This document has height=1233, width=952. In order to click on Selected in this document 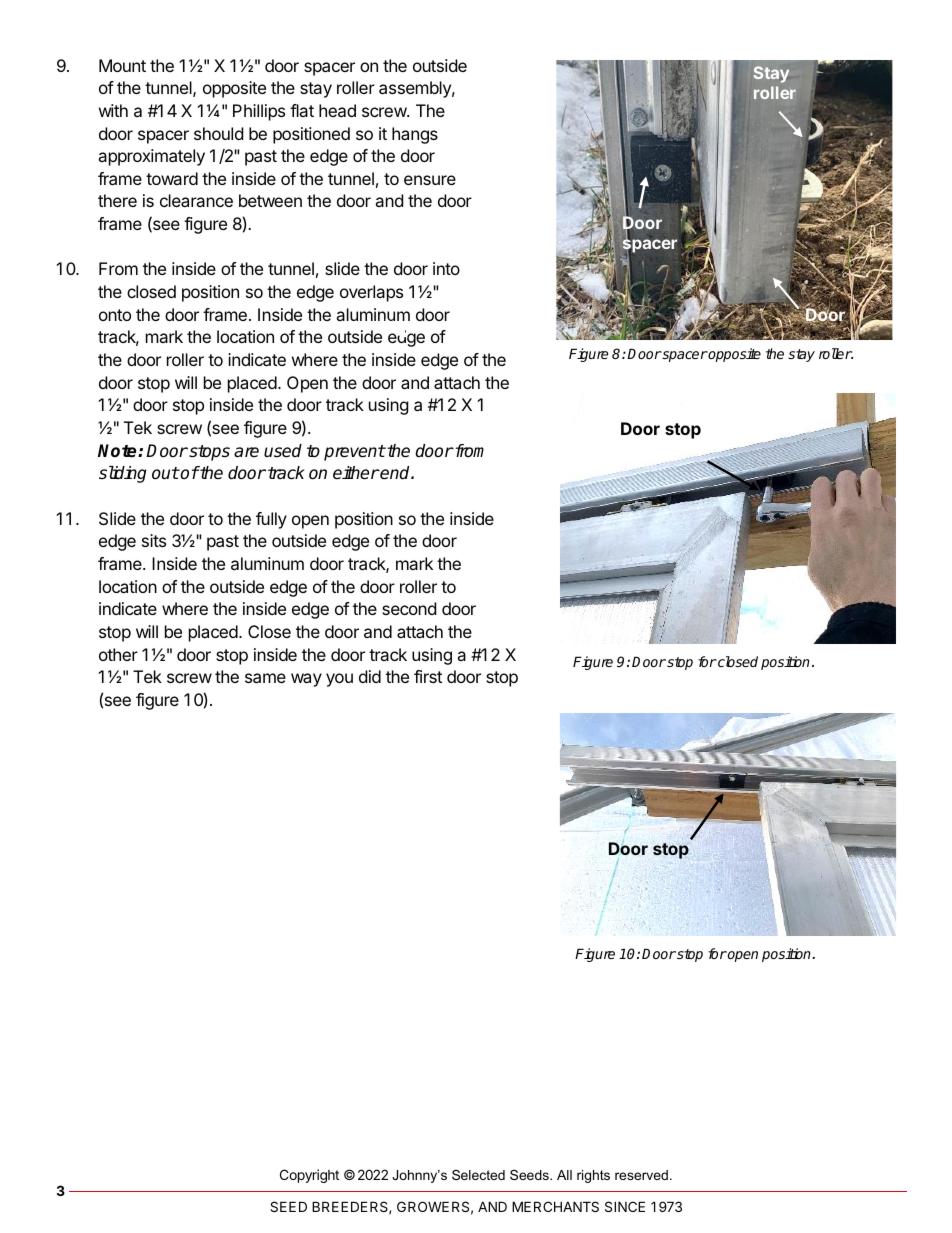, I will do `click(478, 1175)`.
